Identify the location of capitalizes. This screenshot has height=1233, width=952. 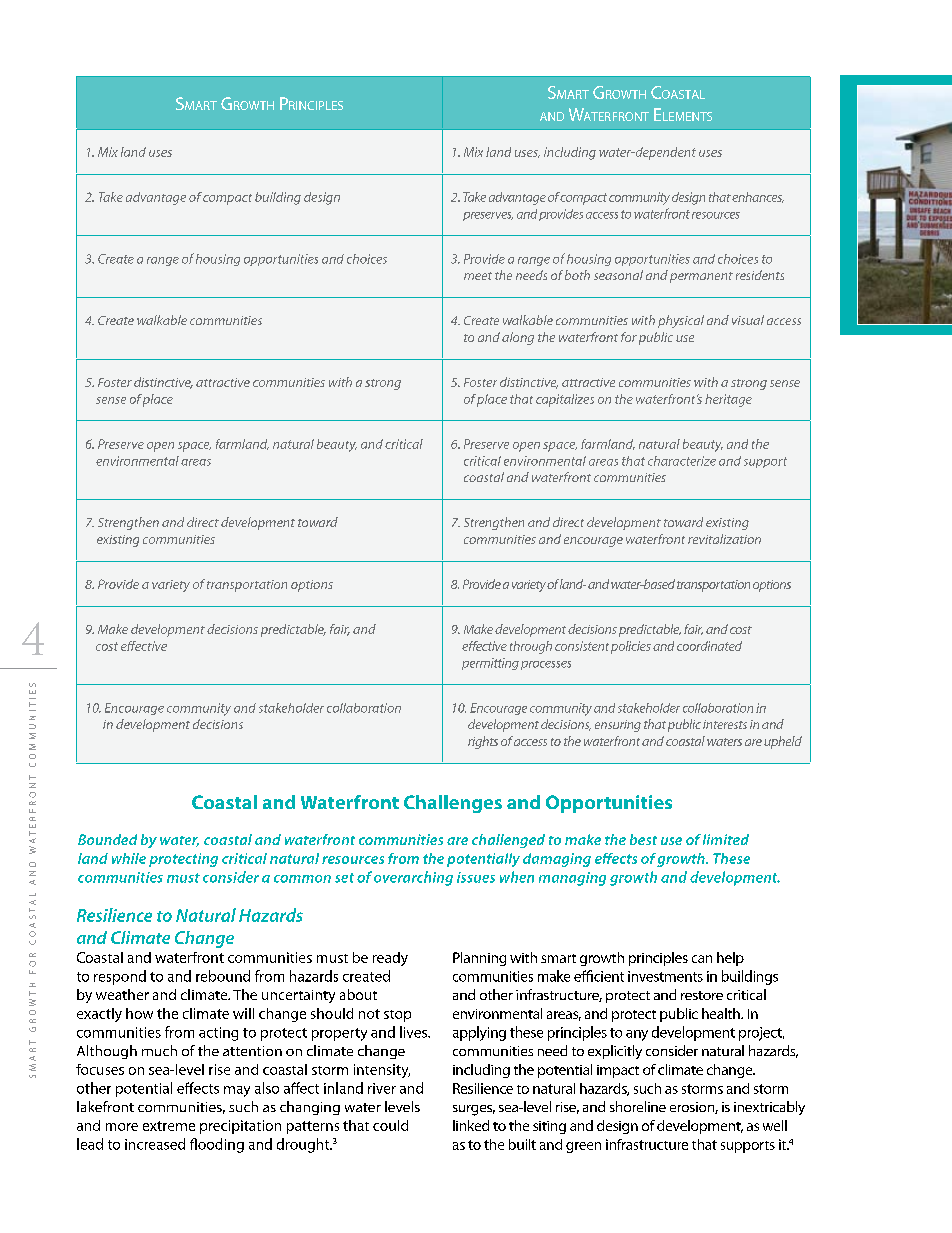
(565, 400).
